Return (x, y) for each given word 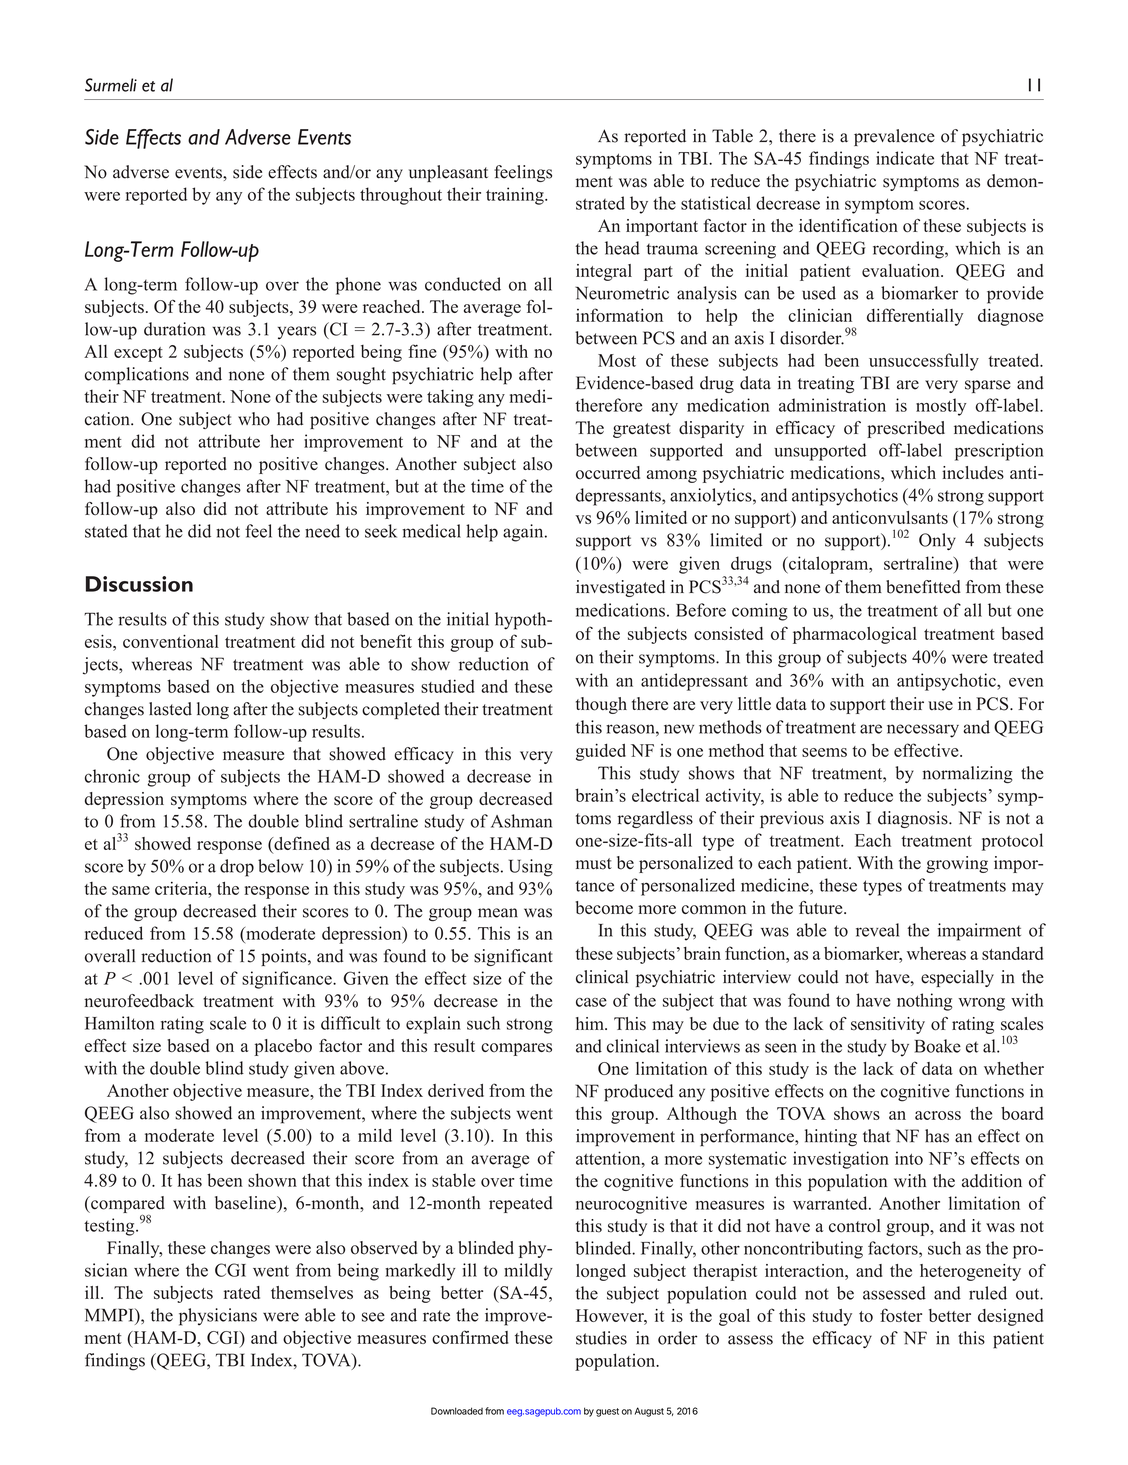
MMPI (110, 1315)
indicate (905, 158)
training (516, 196)
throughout (401, 196)
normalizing (968, 774)
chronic (112, 776)
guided (601, 752)
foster (901, 1315)
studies (601, 1338)
